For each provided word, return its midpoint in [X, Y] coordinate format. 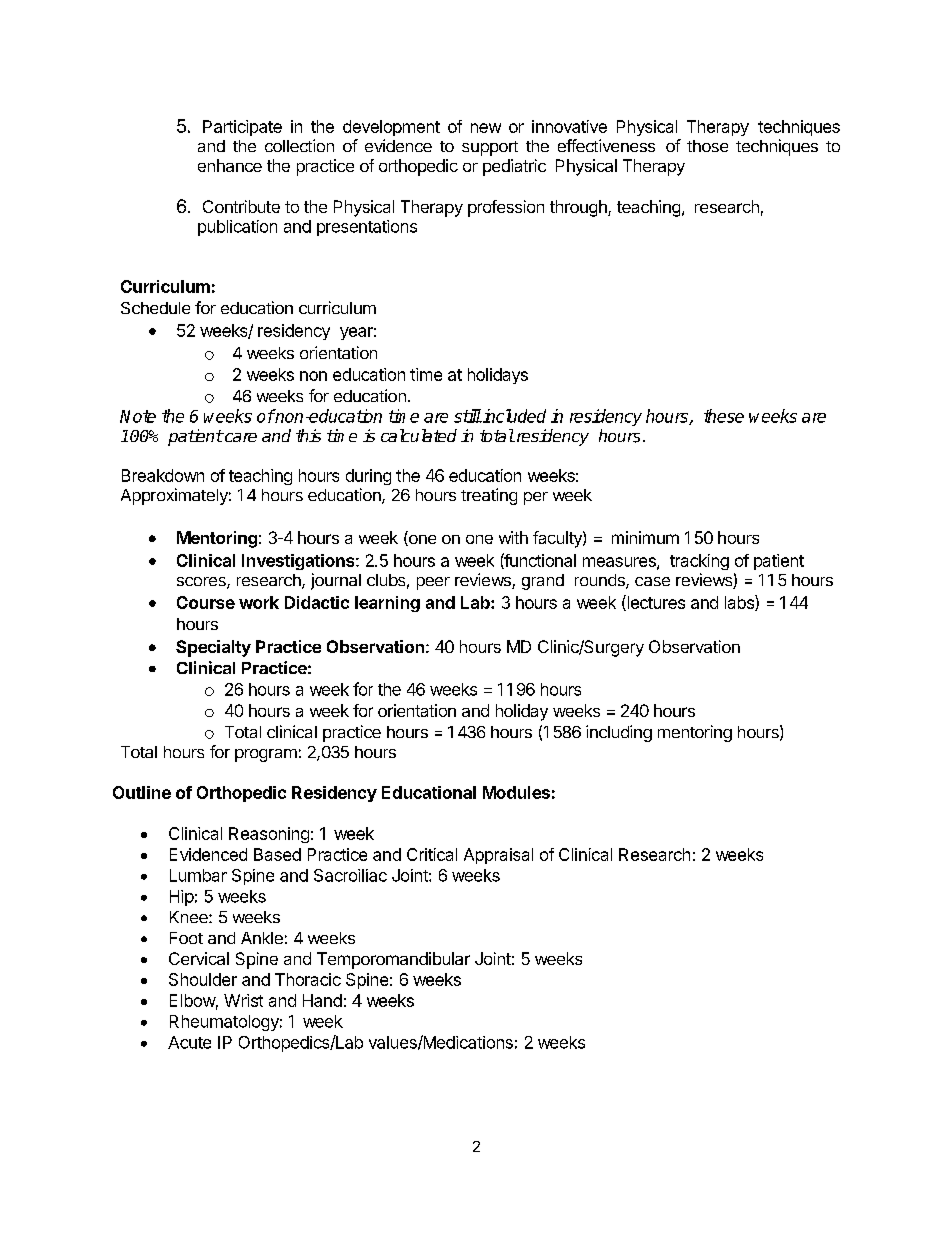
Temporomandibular [393, 960]
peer [433, 583]
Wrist [243, 1000]
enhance [230, 165]
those [707, 146]
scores [202, 583]
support [490, 148]
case [652, 581]
